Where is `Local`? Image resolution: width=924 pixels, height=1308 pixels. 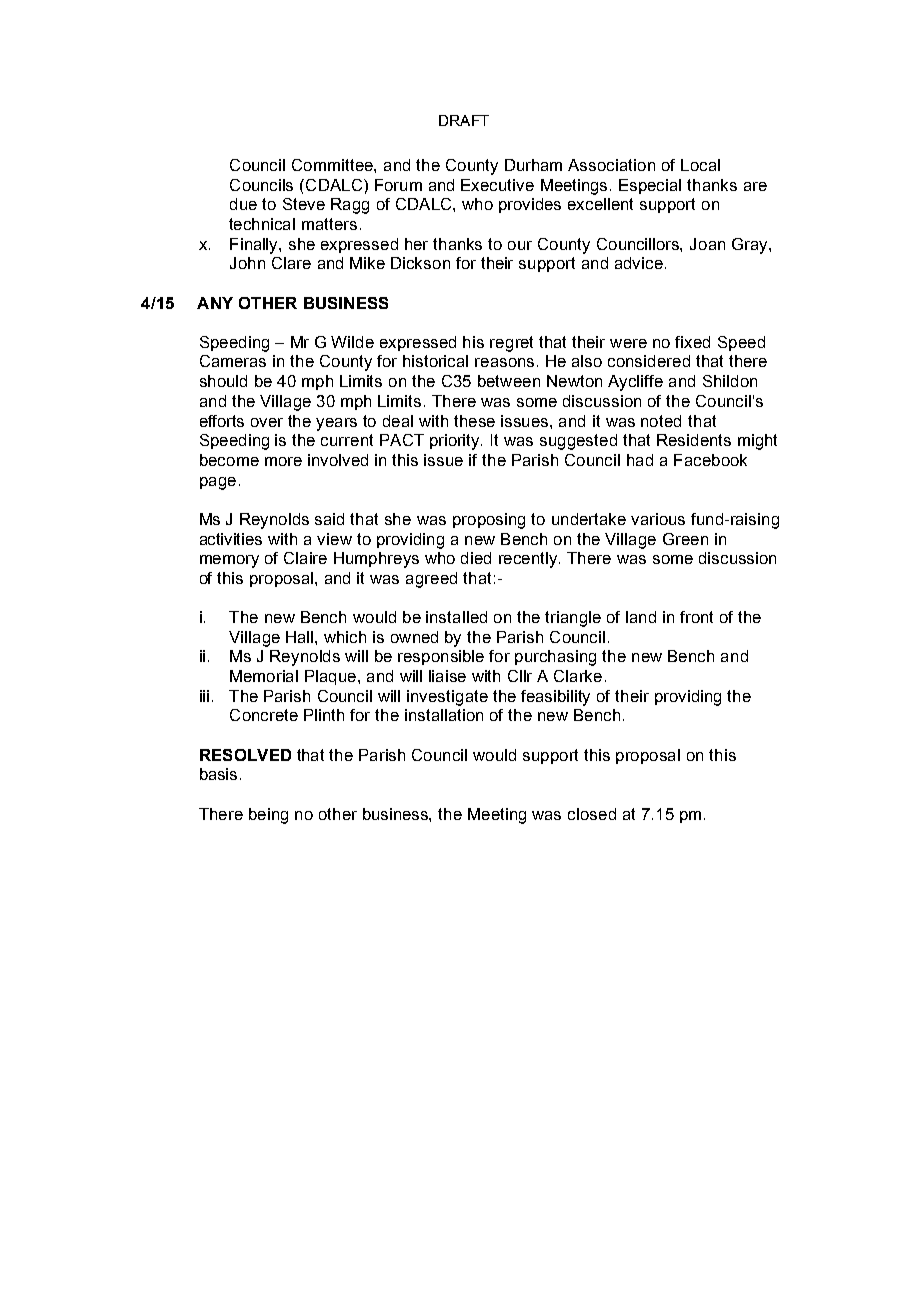
Local is located at coordinates (700, 165).
